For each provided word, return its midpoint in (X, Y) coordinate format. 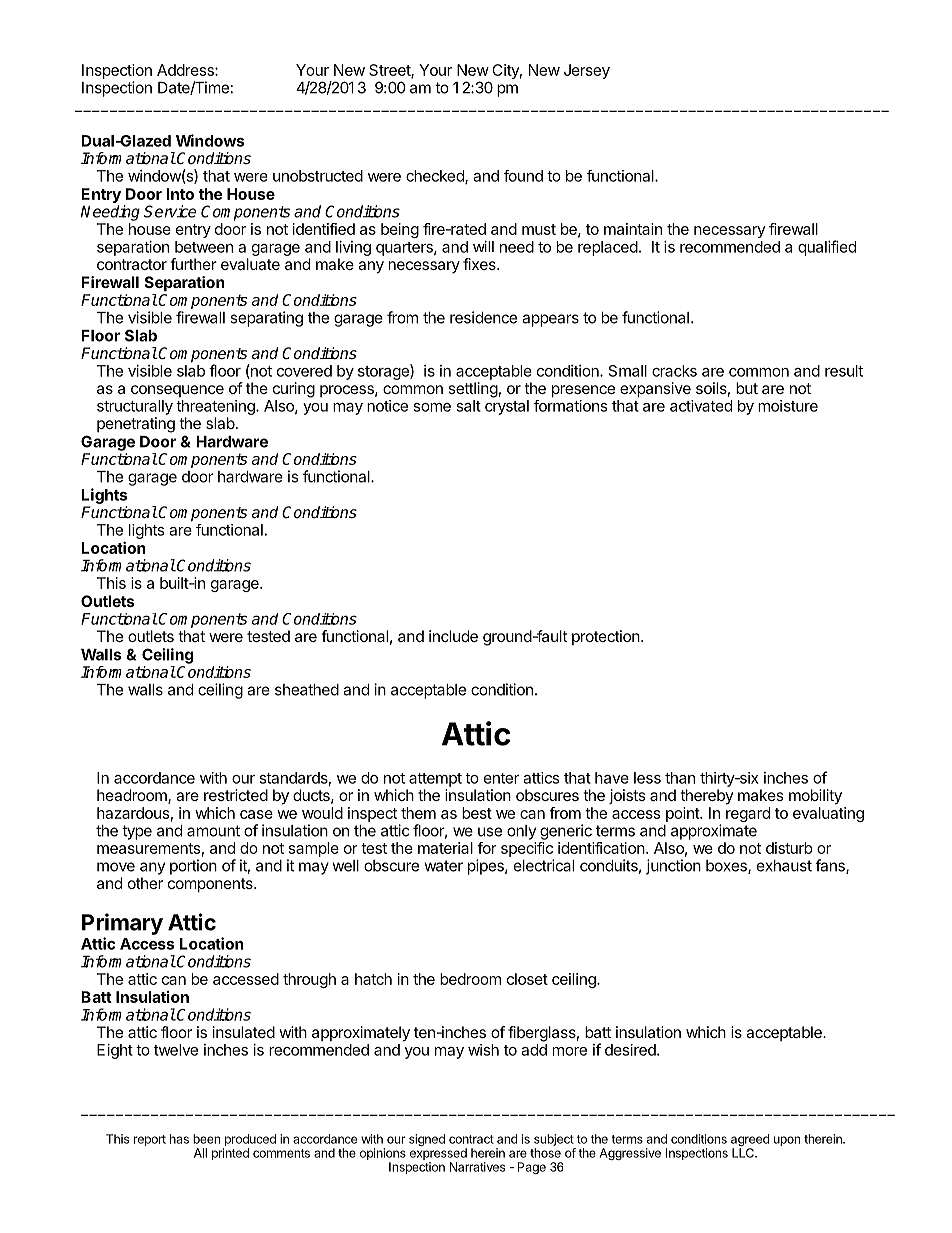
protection (606, 637)
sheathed (307, 690)
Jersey (587, 71)
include (453, 636)
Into (180, 194)
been (206, 1139)
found (523, 176)
